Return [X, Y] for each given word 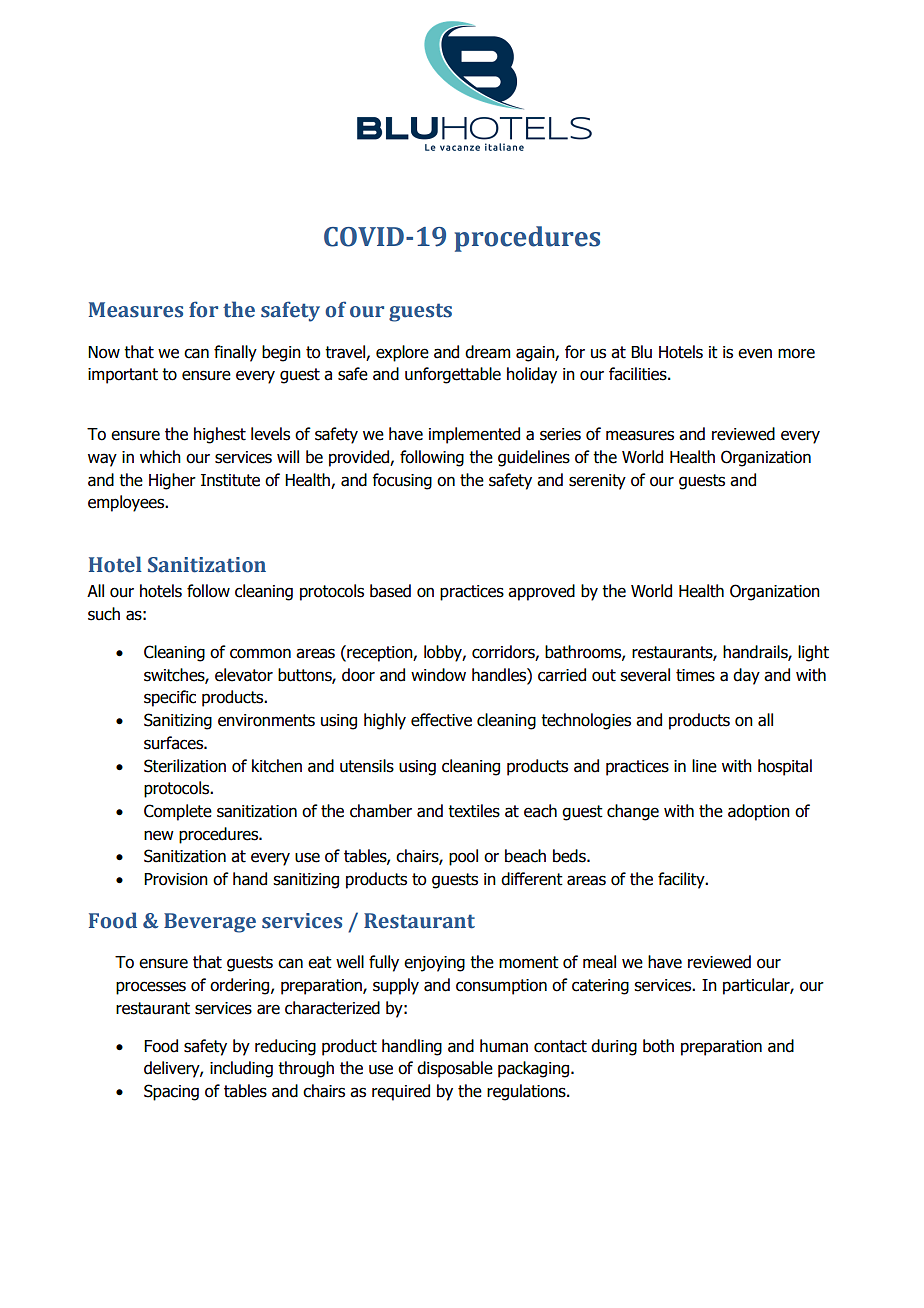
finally [235, 353]
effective [441, 720]
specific [170, 698]
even [755, 353]
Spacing [171, 1092]
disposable [455, 1069]
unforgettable [453, 375]
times [695, 675]
